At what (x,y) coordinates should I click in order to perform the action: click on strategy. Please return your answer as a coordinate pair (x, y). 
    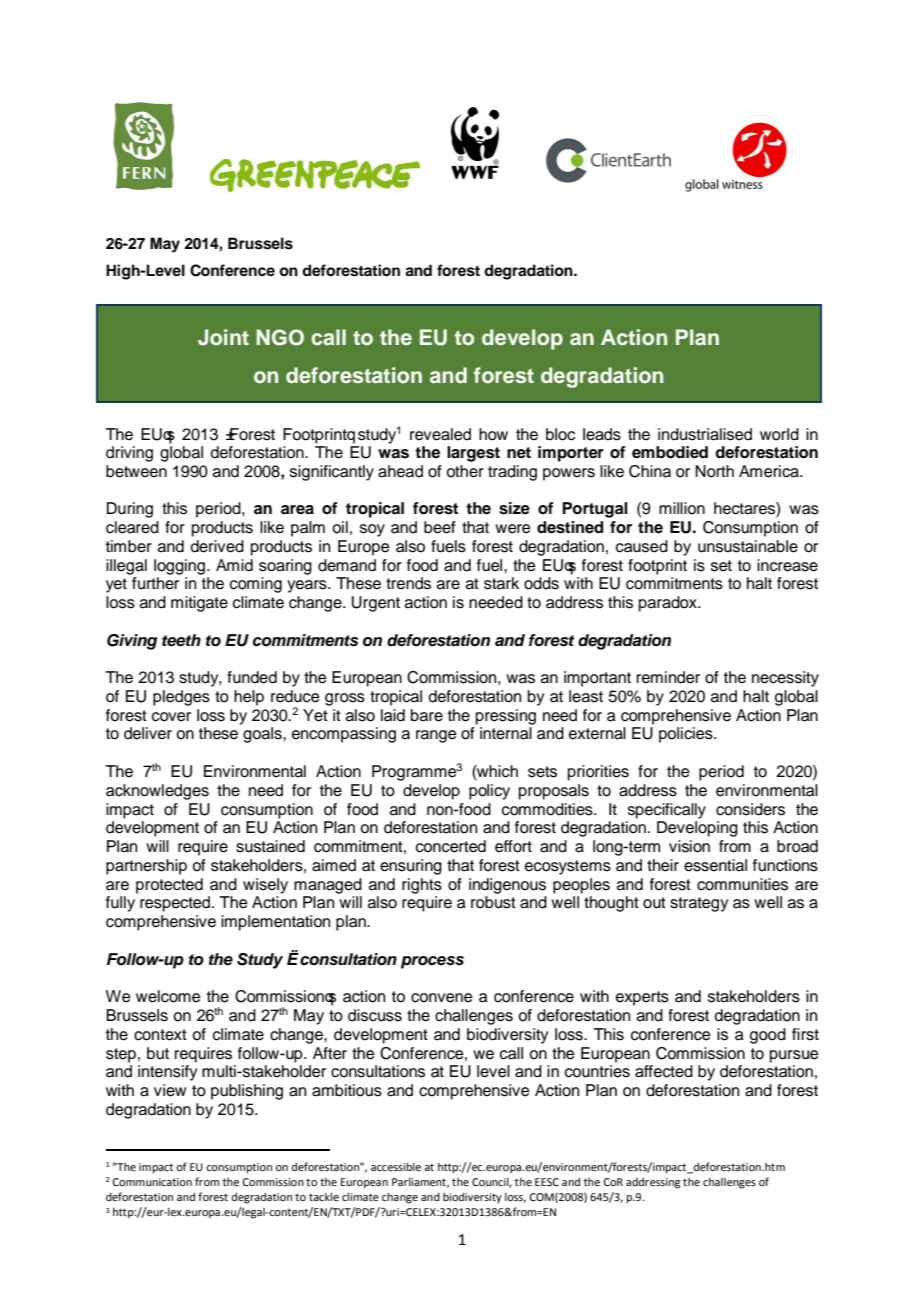
    Looking at the image, I should click on (699, 904).
